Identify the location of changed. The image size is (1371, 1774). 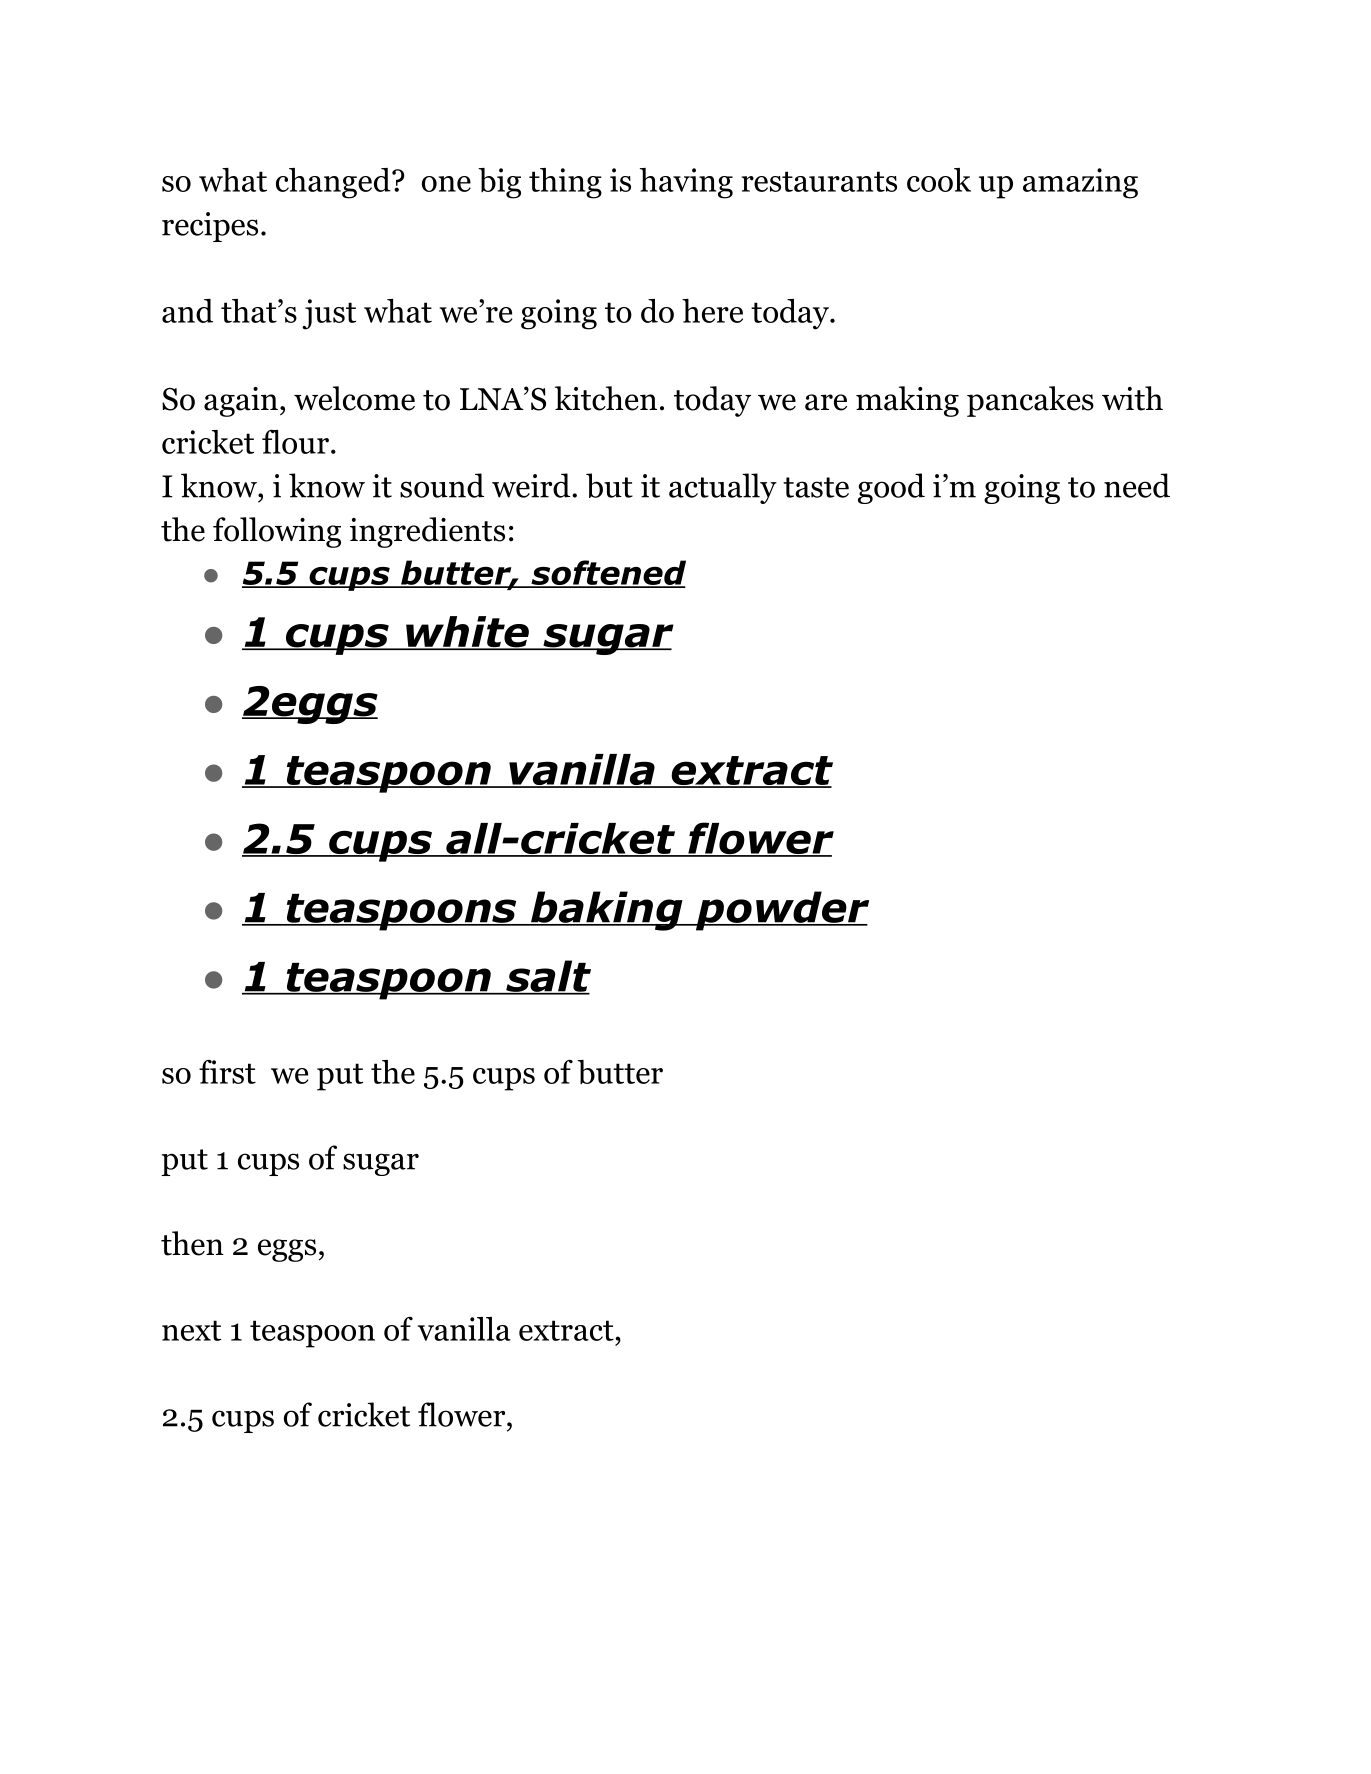
(334, 183).
